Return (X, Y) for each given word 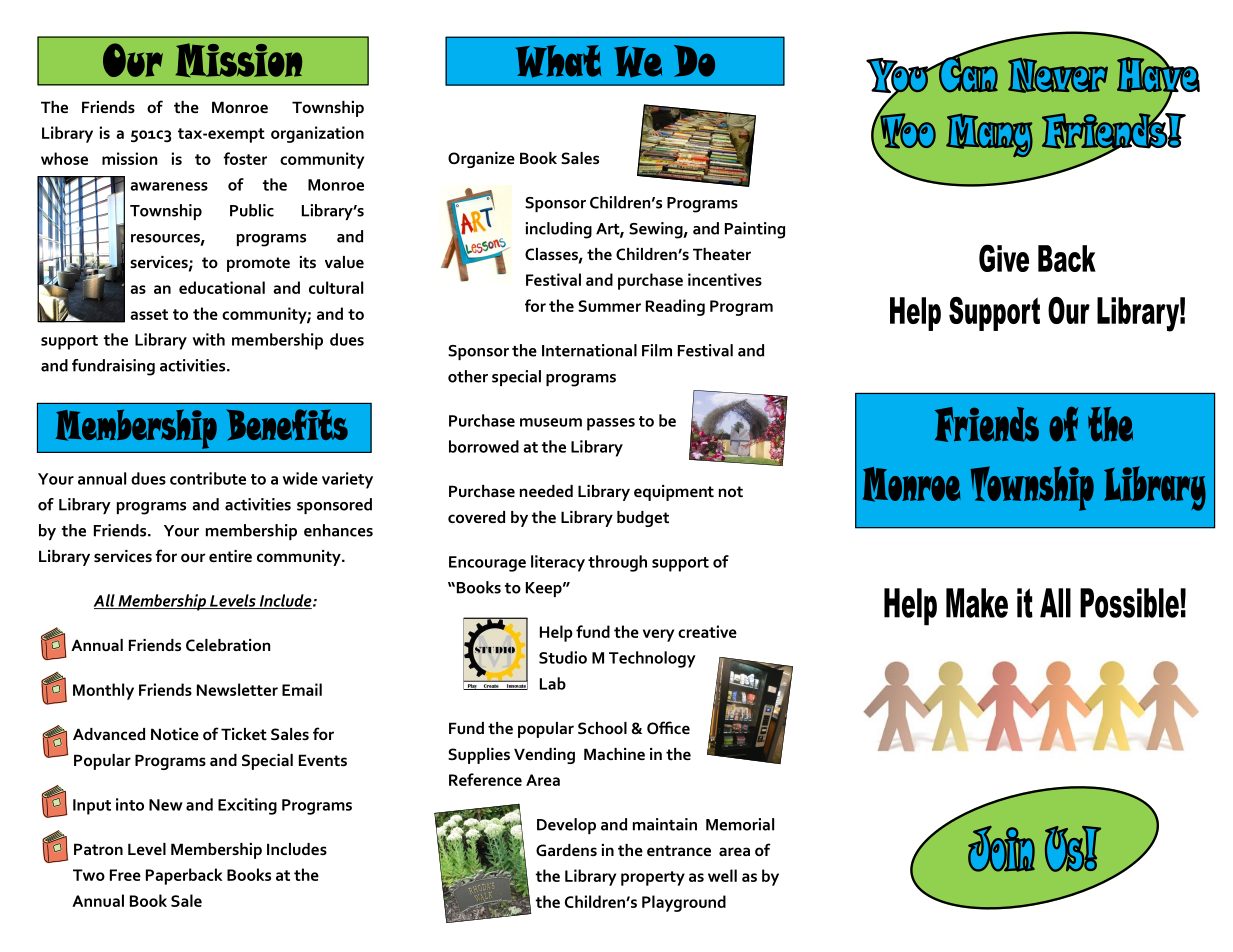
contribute (208, 478)
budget (643, 519)
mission (129, 158)
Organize (481, 160)
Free (125, 875)
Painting (755, 230)
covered (476, 517)
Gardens (566, 850)
